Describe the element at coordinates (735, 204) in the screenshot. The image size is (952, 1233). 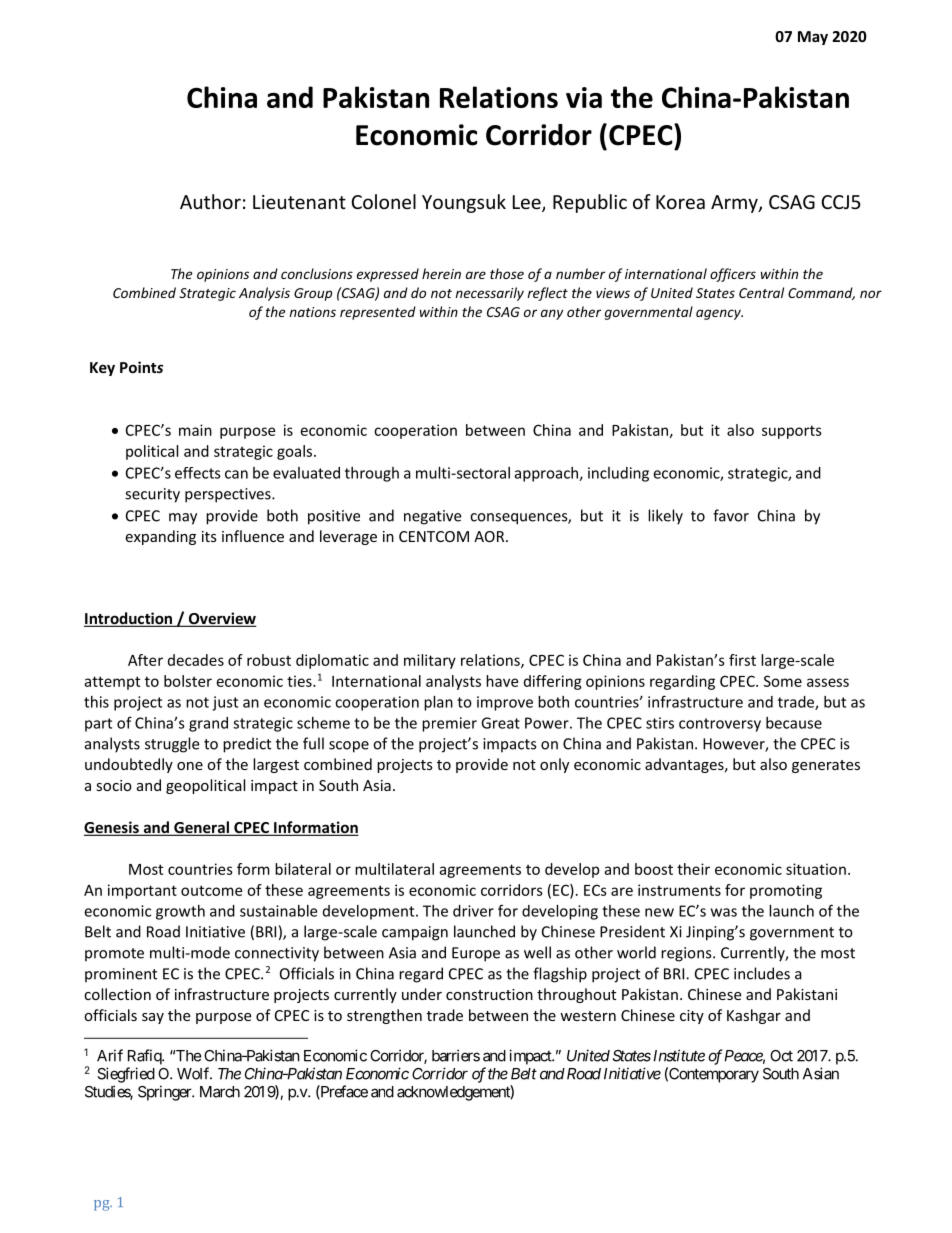
I see `Army` at that location.
